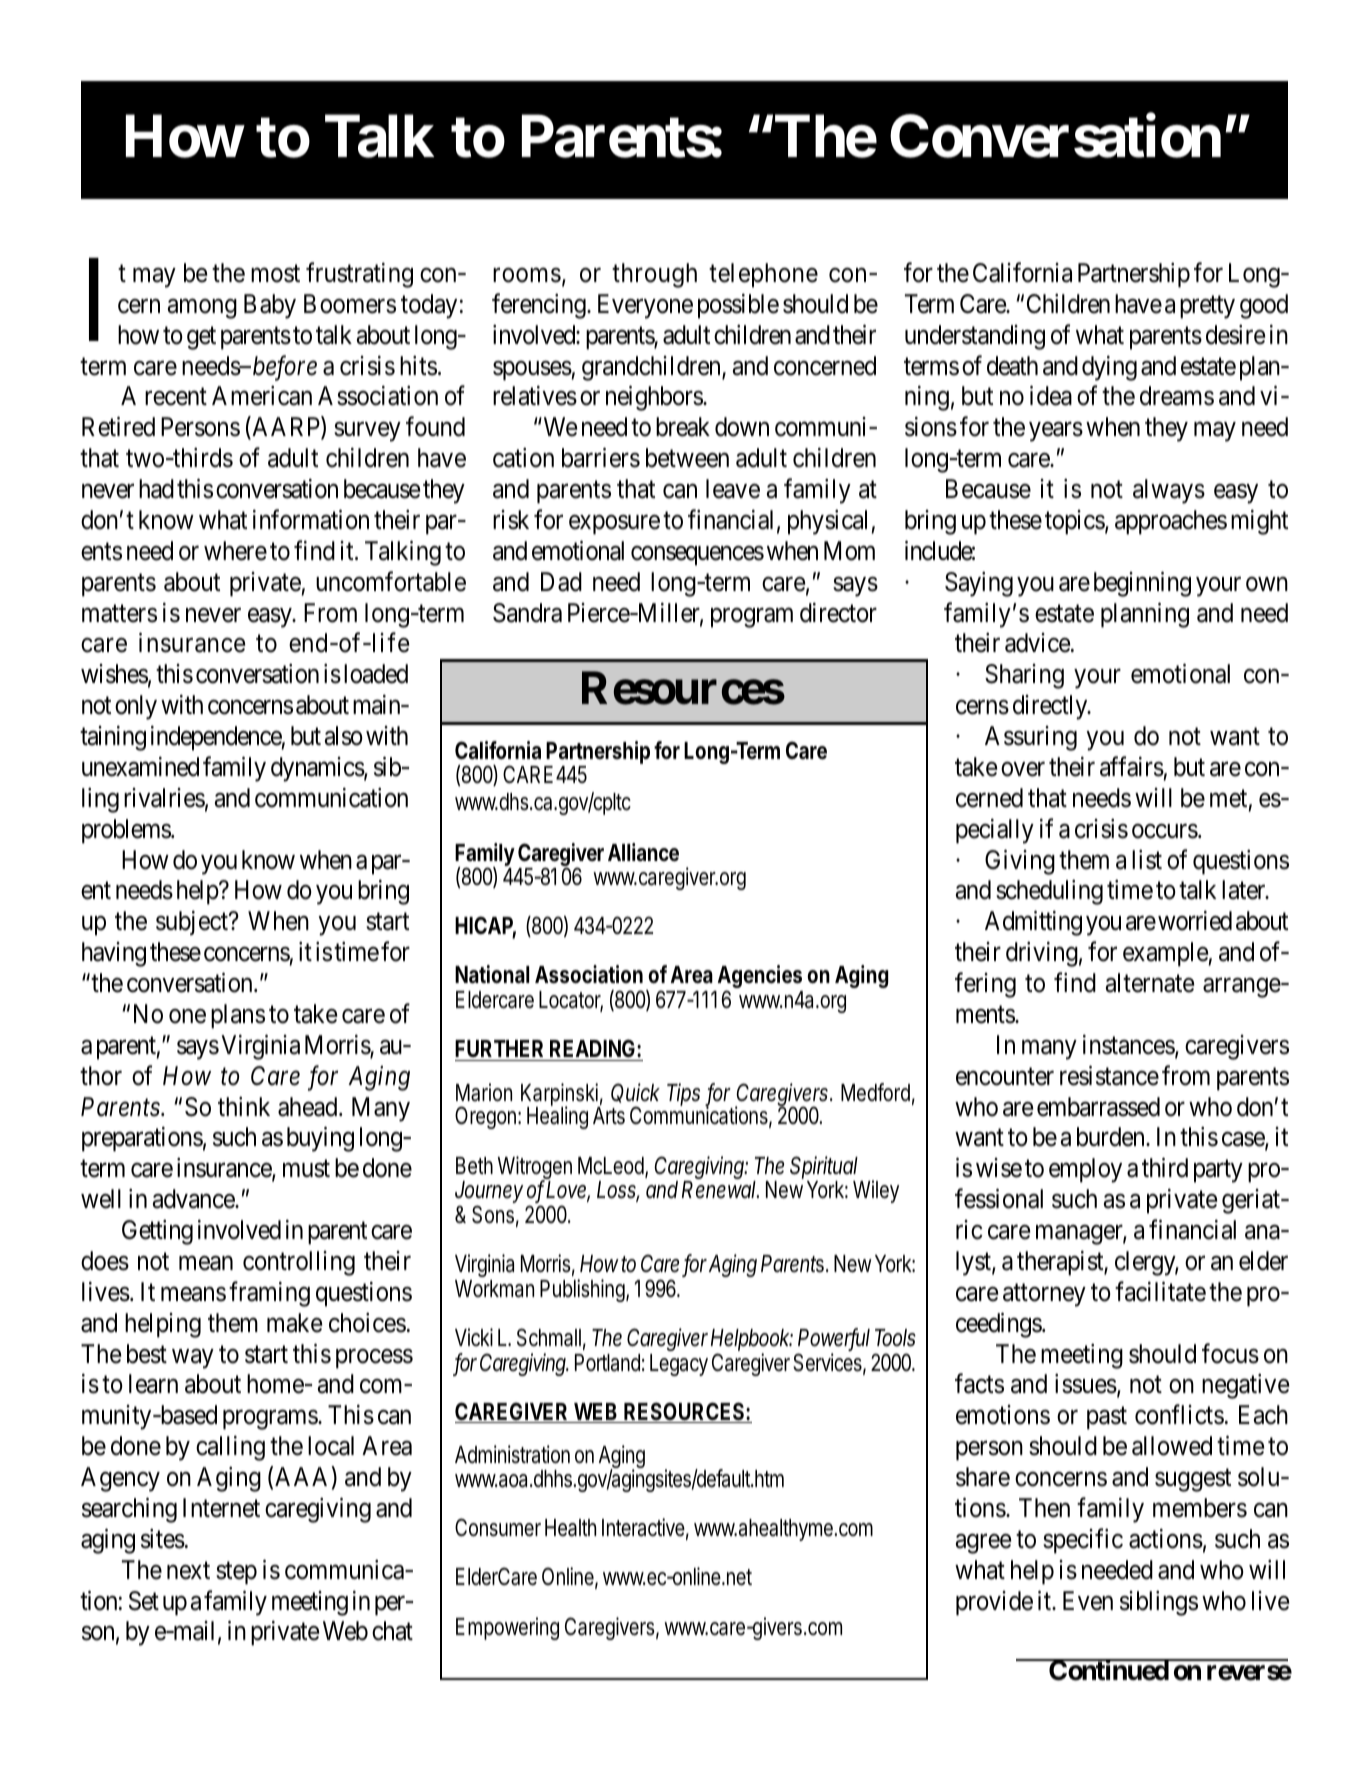 The image size is (1369, 1772). Describe the element at coordinates (270, 306) in the screenshot. I see `Baby` at that location.
